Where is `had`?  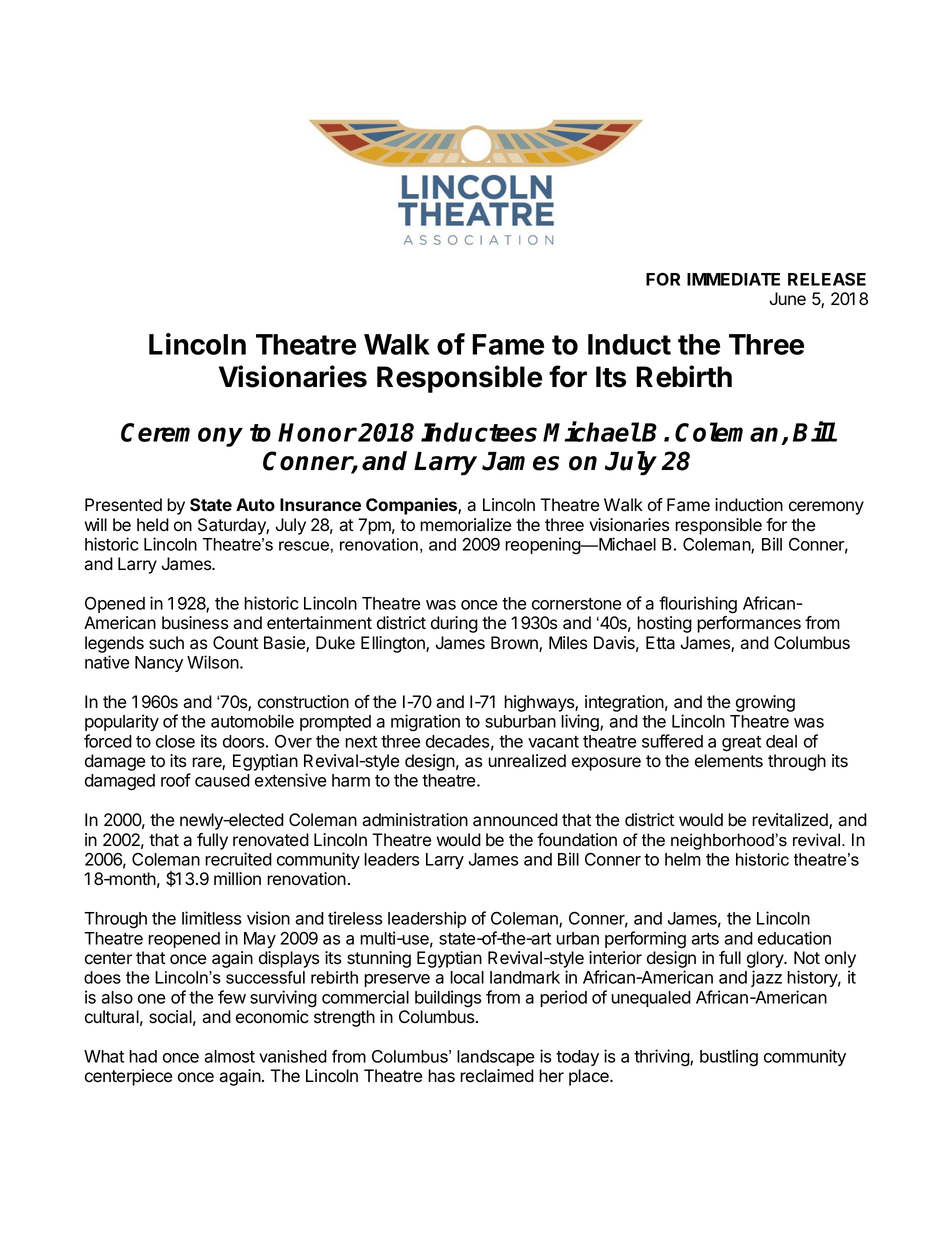 had is located at coordinates (143, 1056).
